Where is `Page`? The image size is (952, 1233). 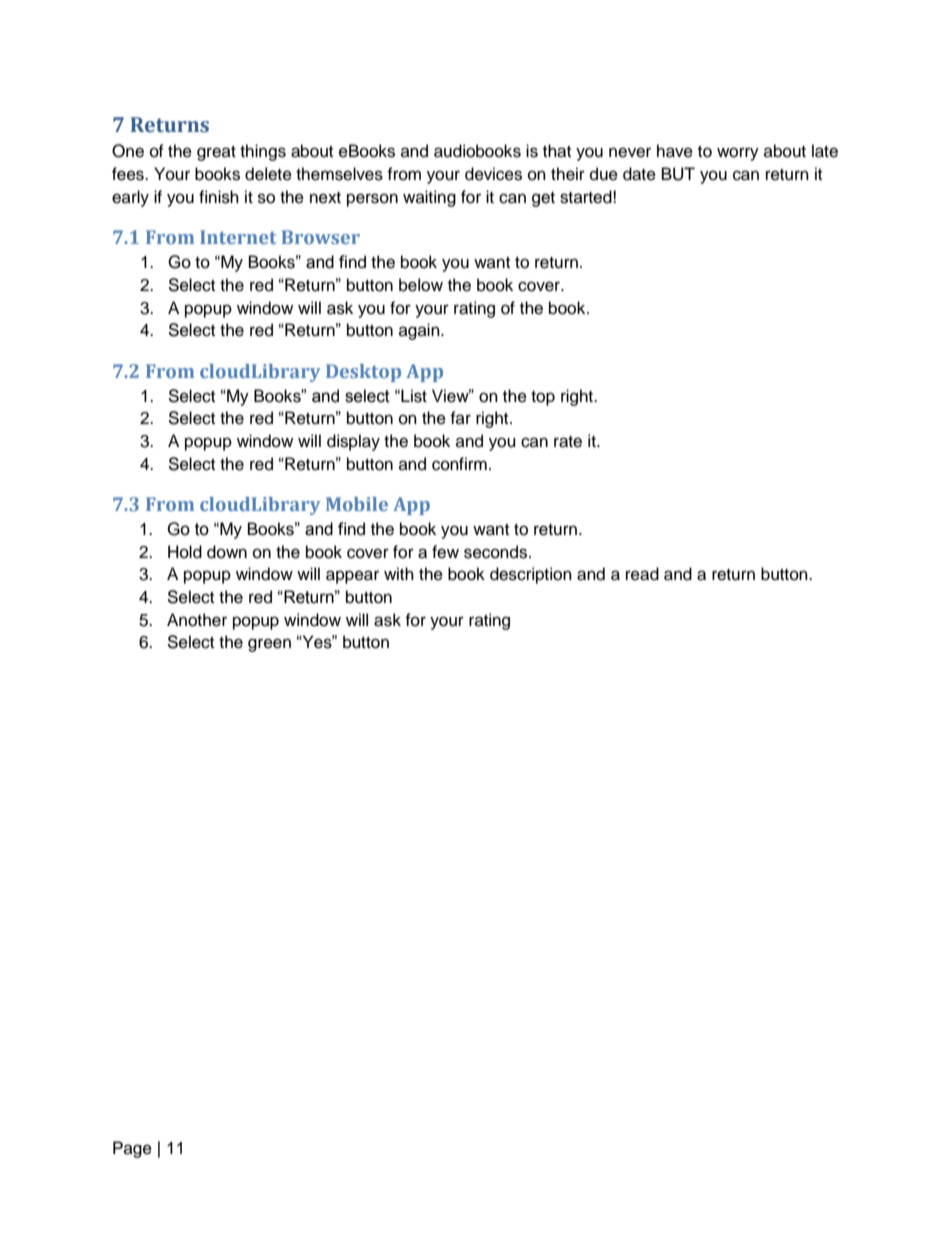 Page is located at coordinates (132, 1149).
